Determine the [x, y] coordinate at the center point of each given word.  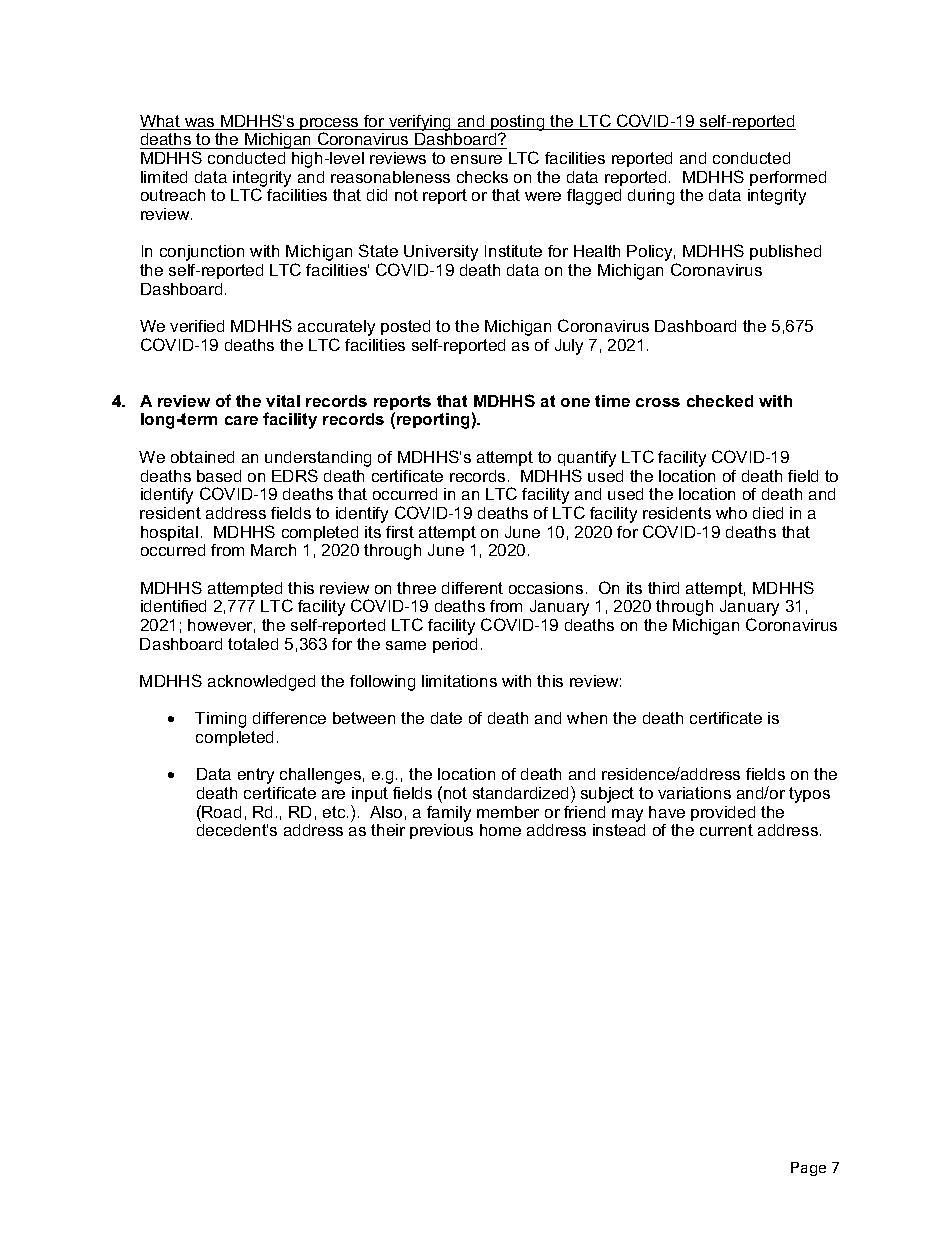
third [663, 588]
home [500, 830]
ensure [476, 159]
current [726, 830]
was [200, 124]
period [455, 645]
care [241, 420]
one [575, 402]
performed [788, 178]
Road [221, 812]
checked [720, 401]
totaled [253, 644]
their [388, 830]
